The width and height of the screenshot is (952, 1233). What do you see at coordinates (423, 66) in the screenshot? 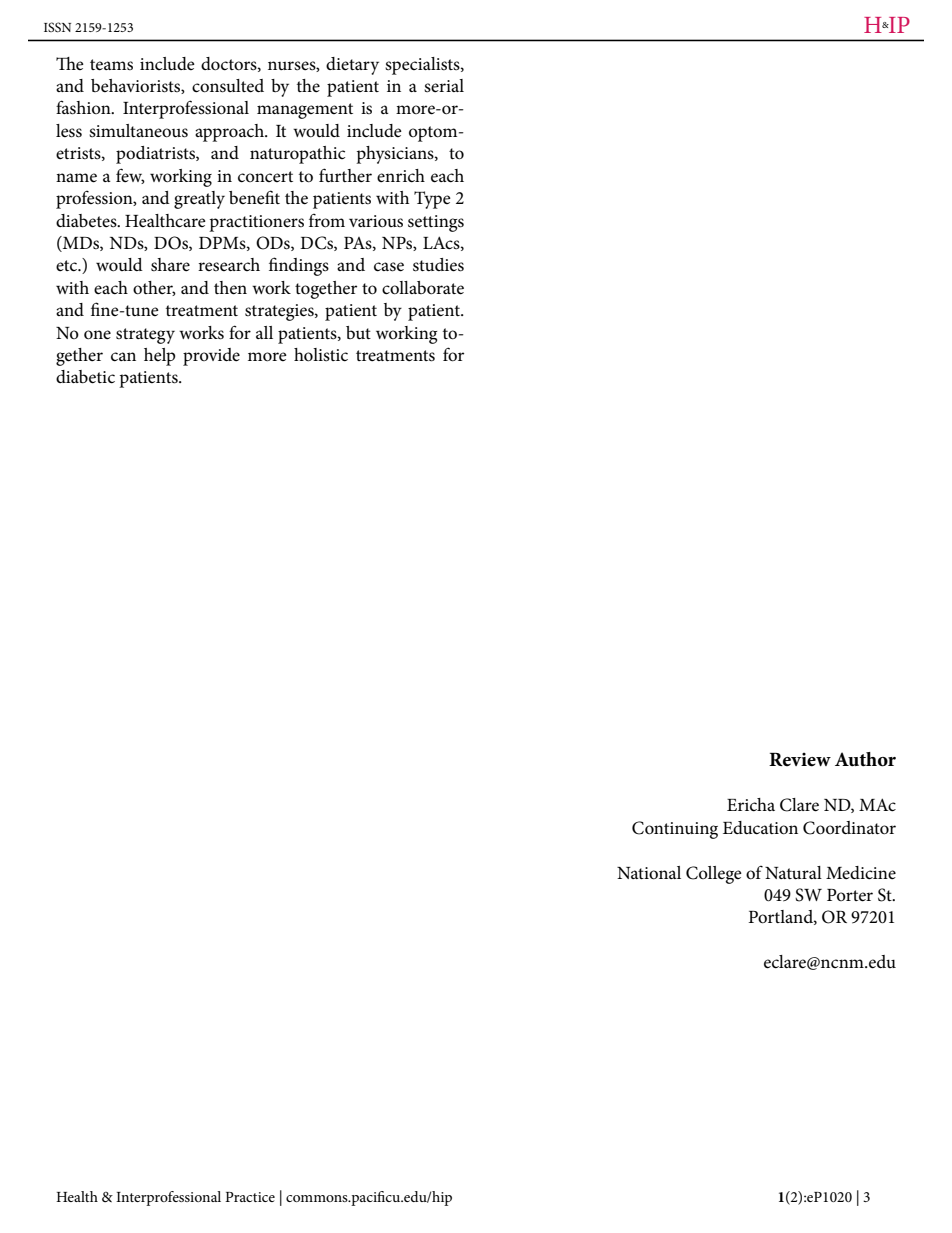
I see `specialists` at bounding box center [423, 66].
